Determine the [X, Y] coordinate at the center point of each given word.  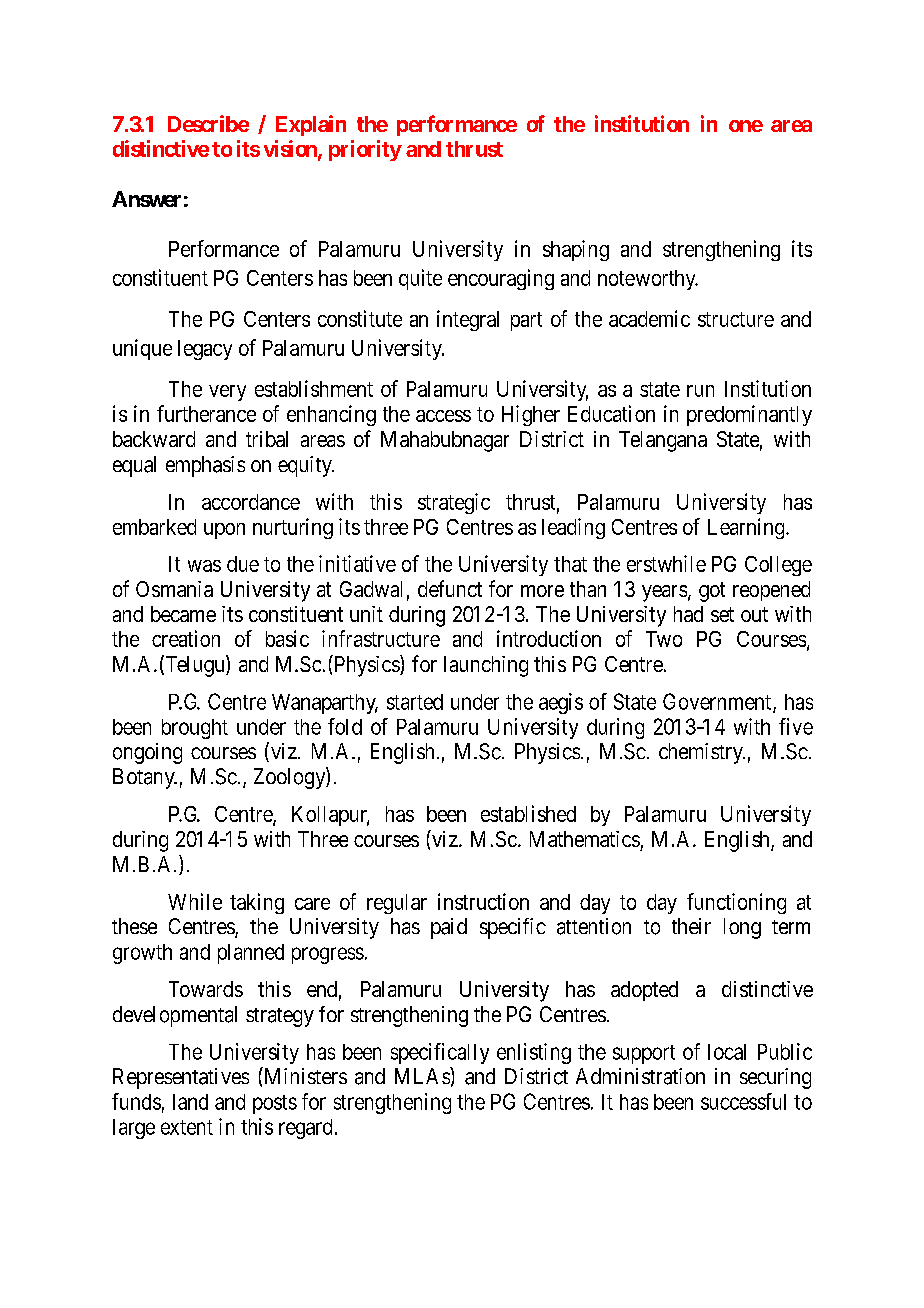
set [722, 614]
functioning [736, 903]
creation [186, 638]
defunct [450, 588]
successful [743, 1101]
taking [257, 903]
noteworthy [648, 280]
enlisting [534, 1053]
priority [365, 150]
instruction [483, 901]
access [443, 416]
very [227, 393]
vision [291, 149]
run [700, 391]
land [190, 1102]
